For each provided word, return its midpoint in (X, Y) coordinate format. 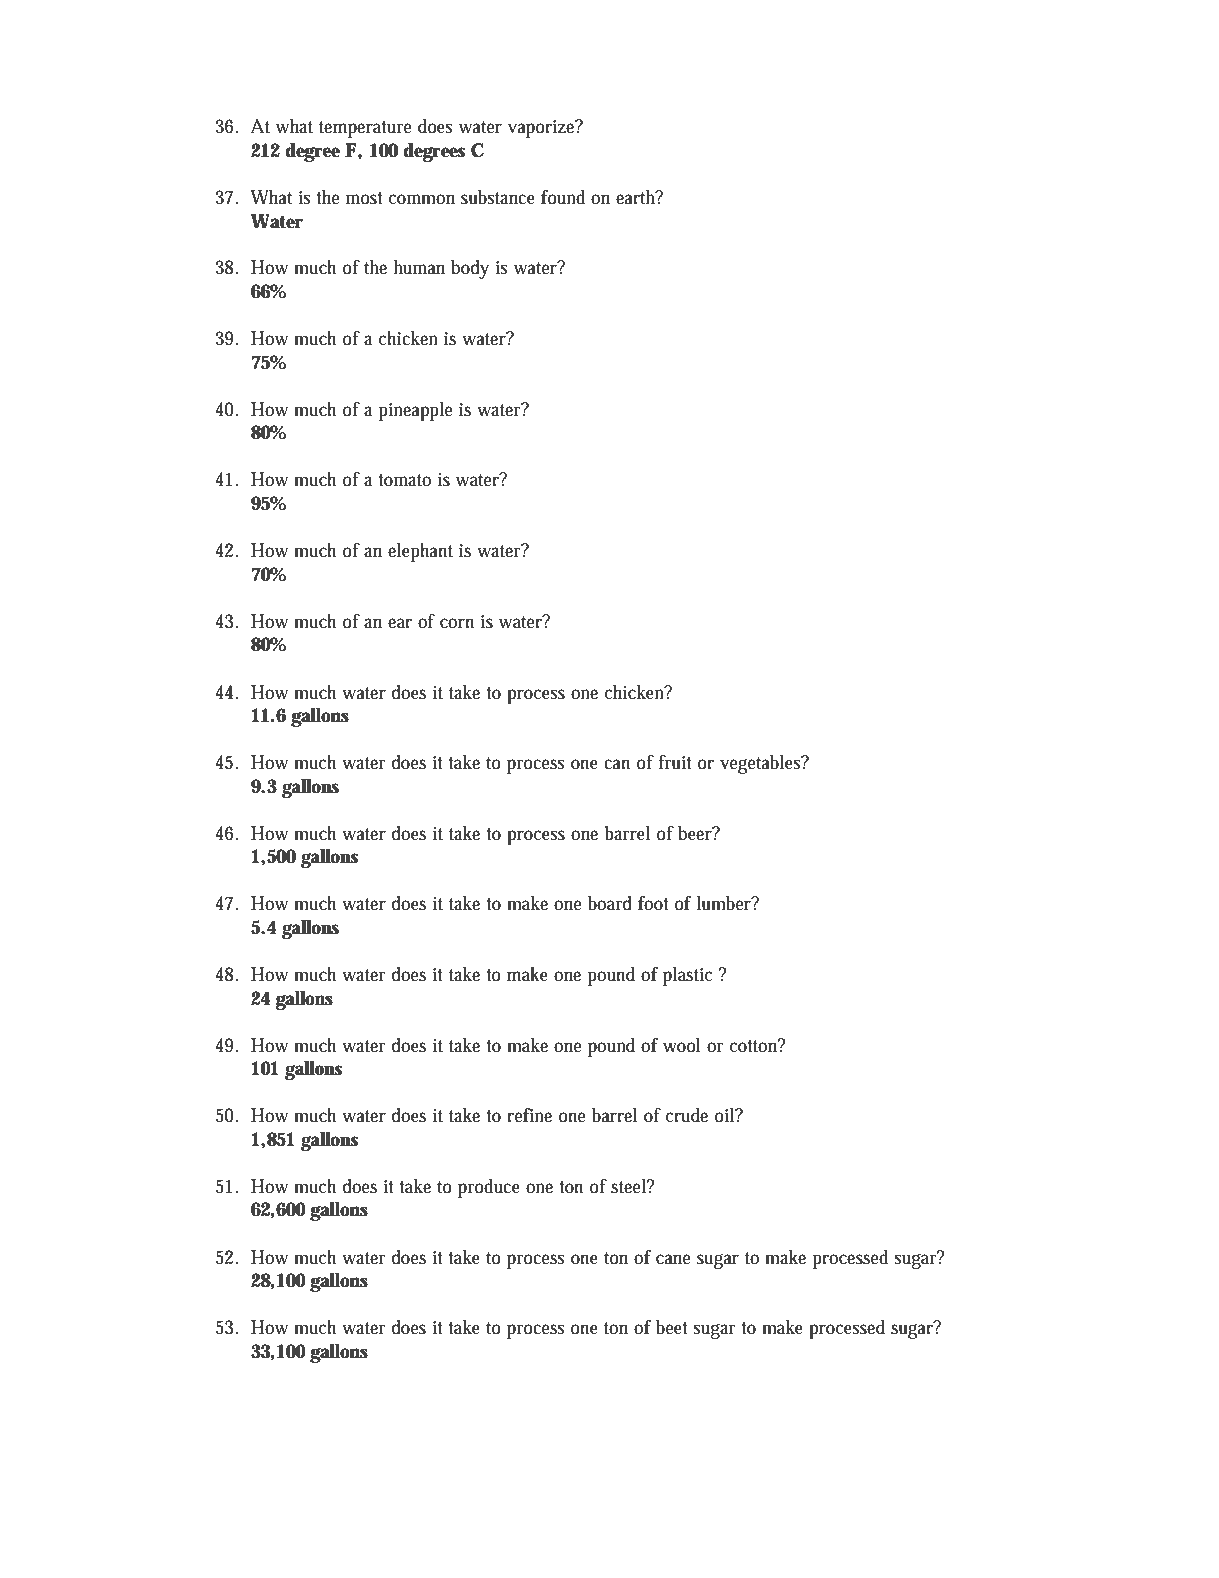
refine (529, 1115)
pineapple (415, 411)
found (563, 197)
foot (653, 903)
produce (489, 1188)
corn (457, 623)
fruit (675, 762)
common (422, 199)
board (610, 903)
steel (630, 1186)
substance (498, 197)
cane (673, 1259)
